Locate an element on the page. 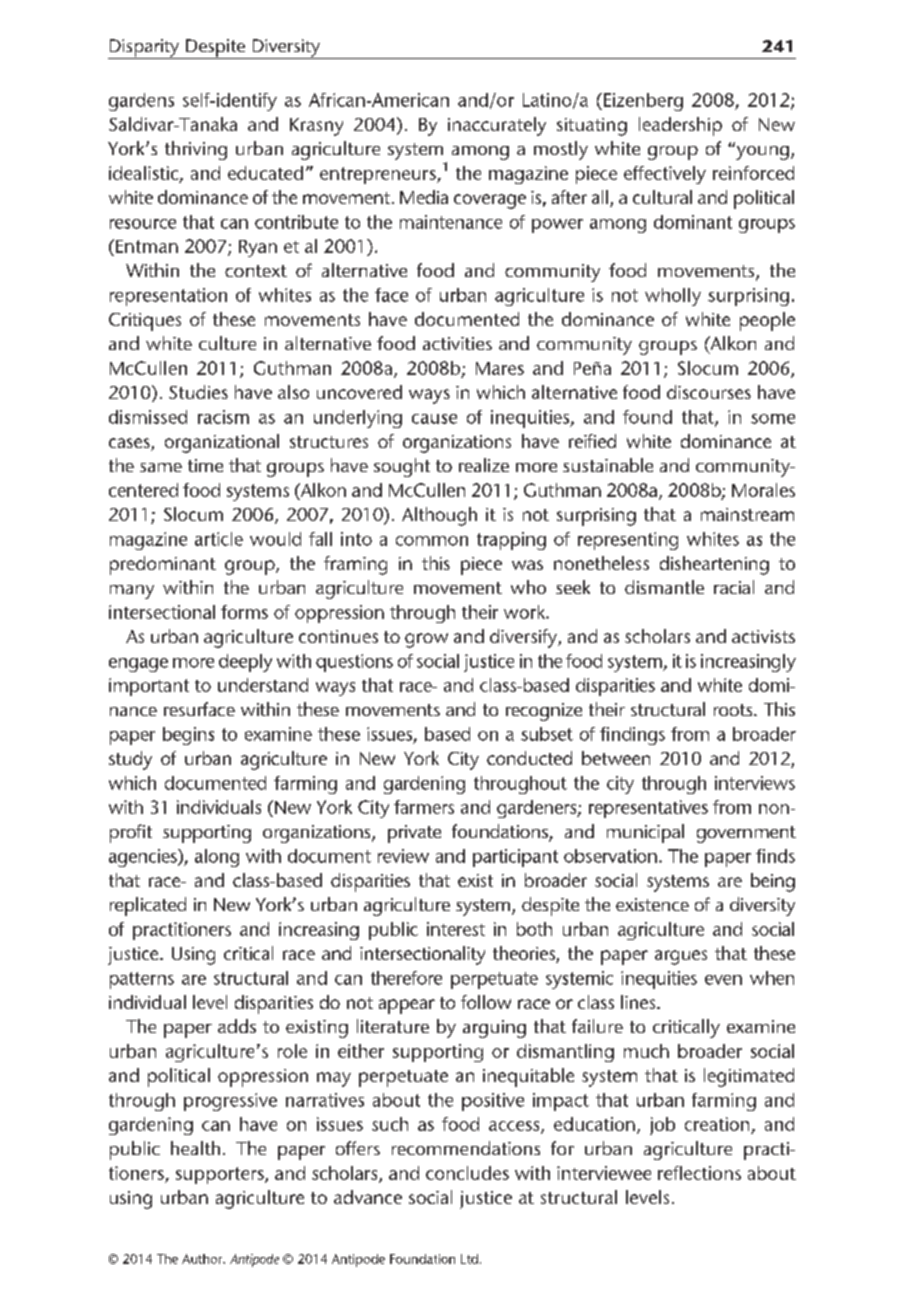 This document has height=1316, width=914. gardens is located at coordinates (141, 102).
